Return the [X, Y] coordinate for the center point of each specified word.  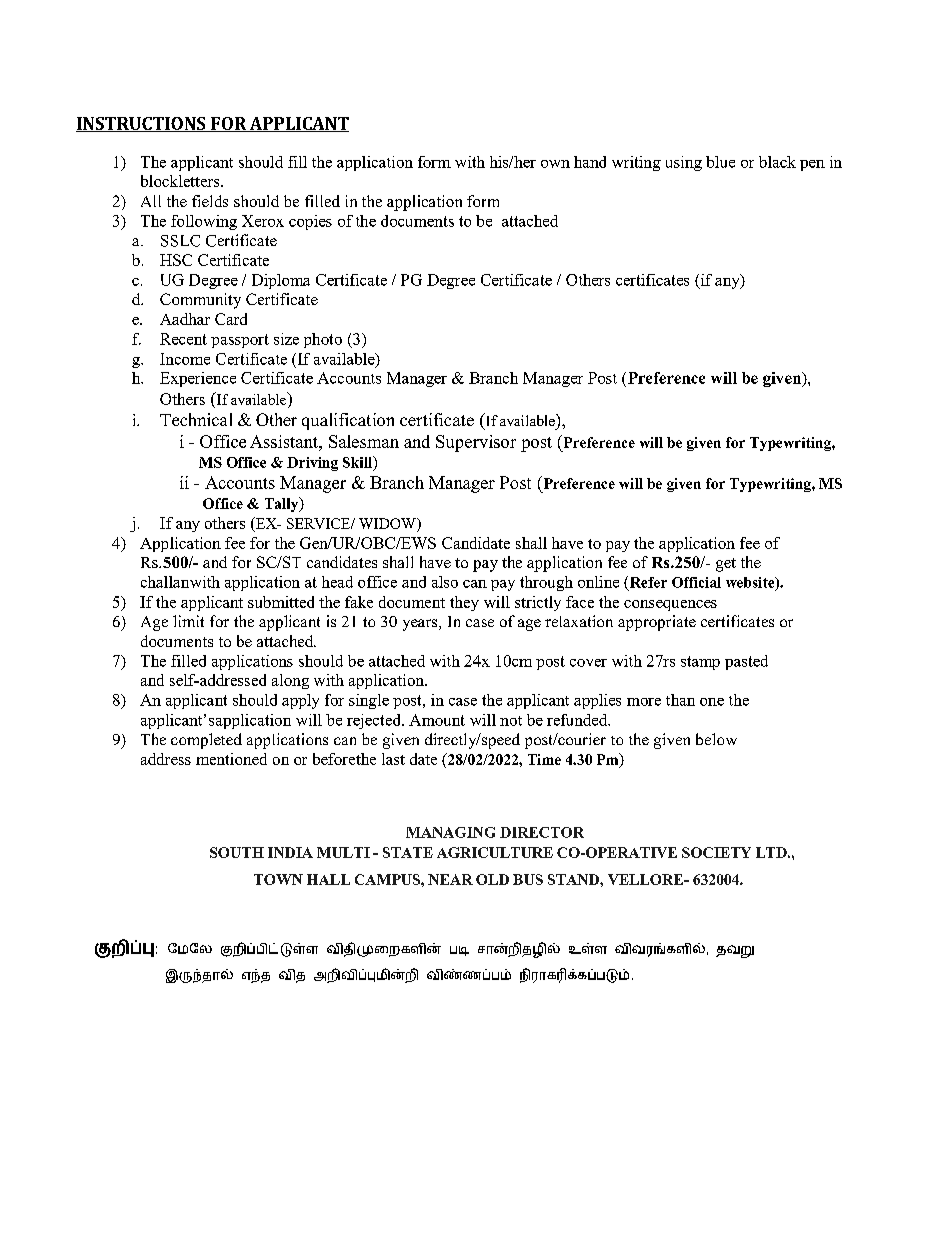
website [751, 583]
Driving [312, 464]
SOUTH [237, 852]
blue [720, 162]
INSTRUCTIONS [142, 124]
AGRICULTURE [495, 852]
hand [590, 162]
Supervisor [476, 443]
